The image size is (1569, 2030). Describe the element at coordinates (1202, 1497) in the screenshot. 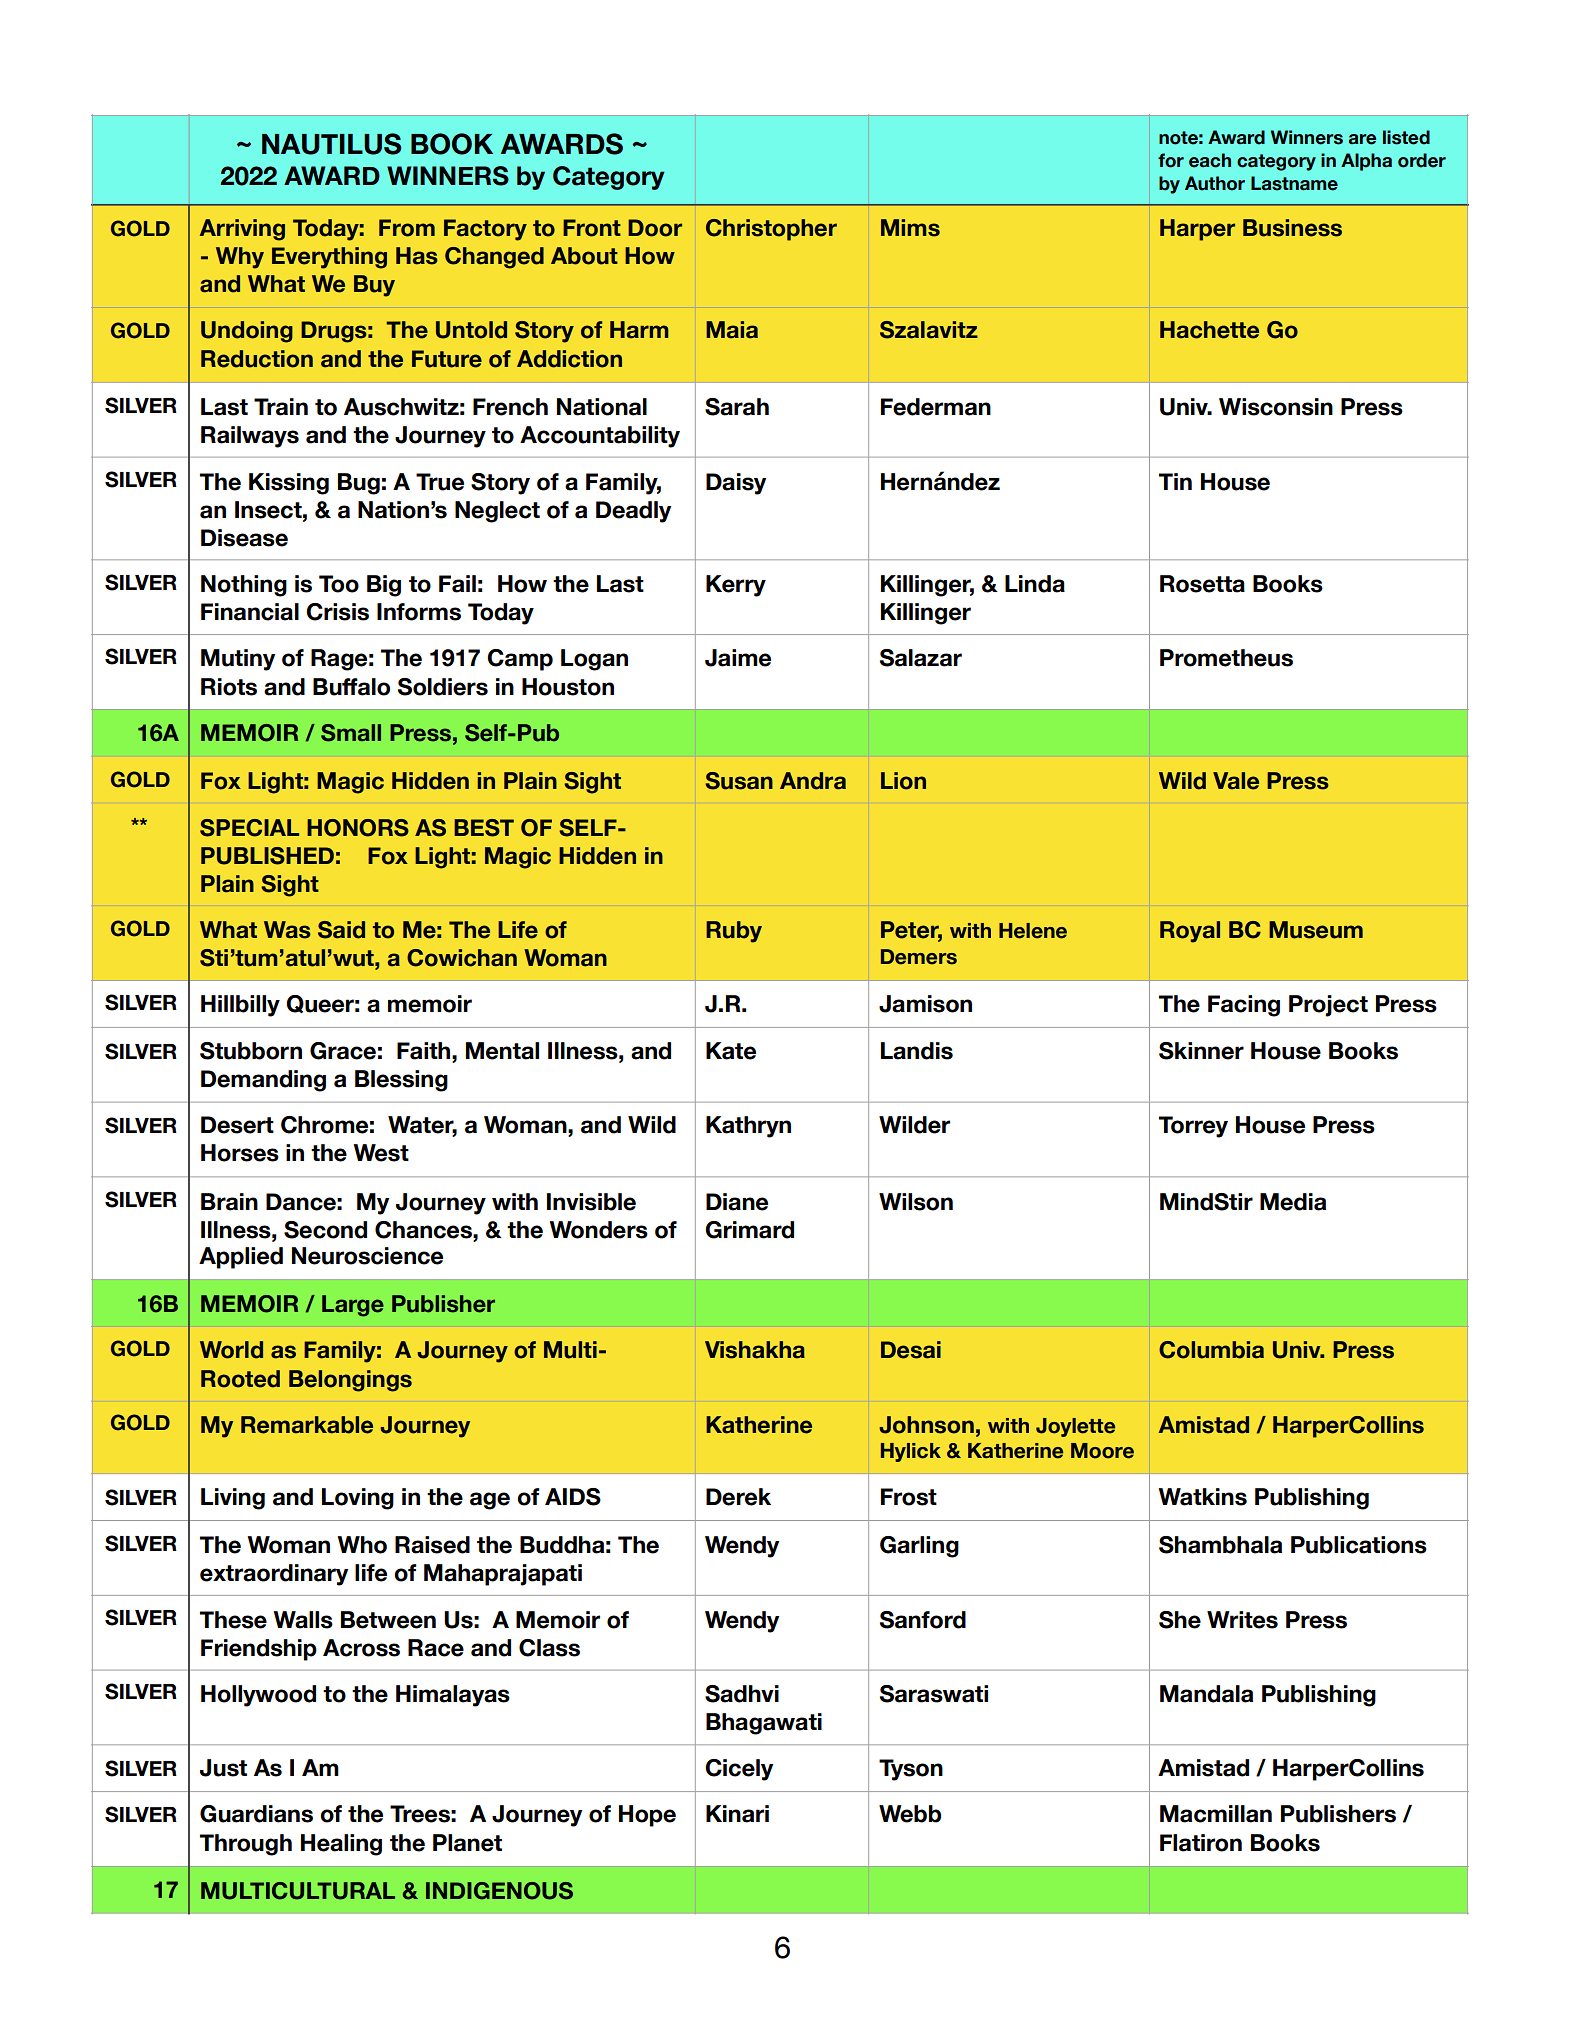

I see `Watkins` at that location.
